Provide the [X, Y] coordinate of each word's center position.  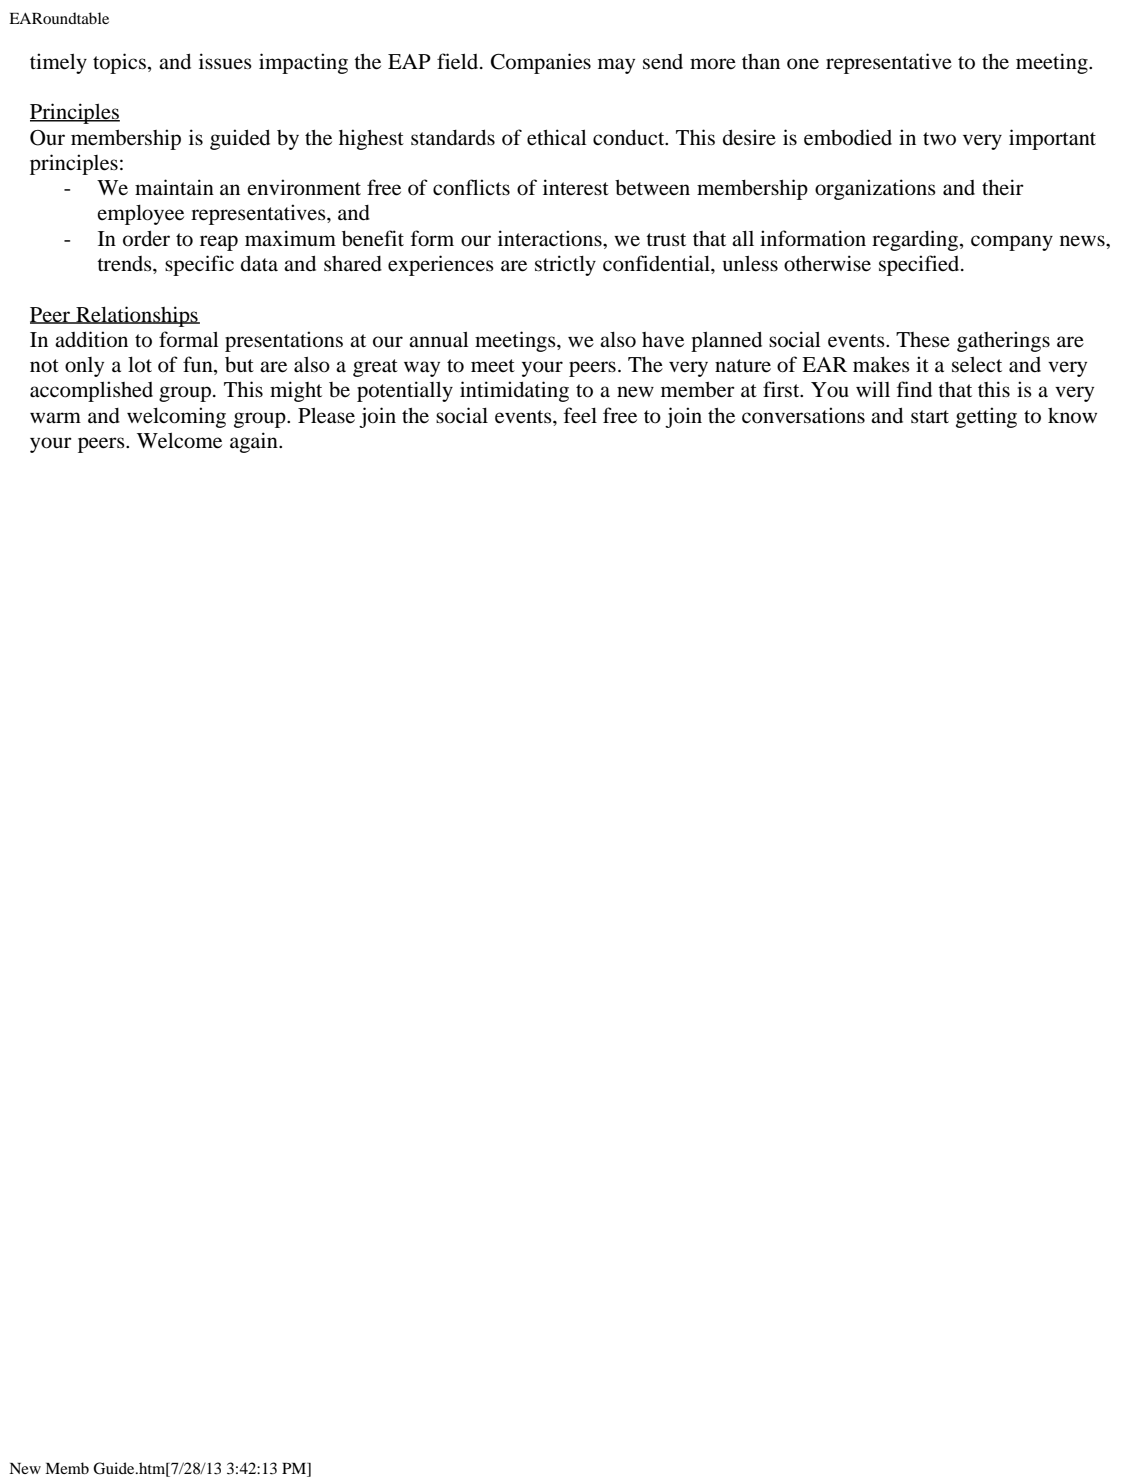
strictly [565, 265]
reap [219, 243]
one [803, 64]
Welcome [179, 440]
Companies [541, 63]
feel [580, 415]
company [1012, 243]
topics [119, 63]
